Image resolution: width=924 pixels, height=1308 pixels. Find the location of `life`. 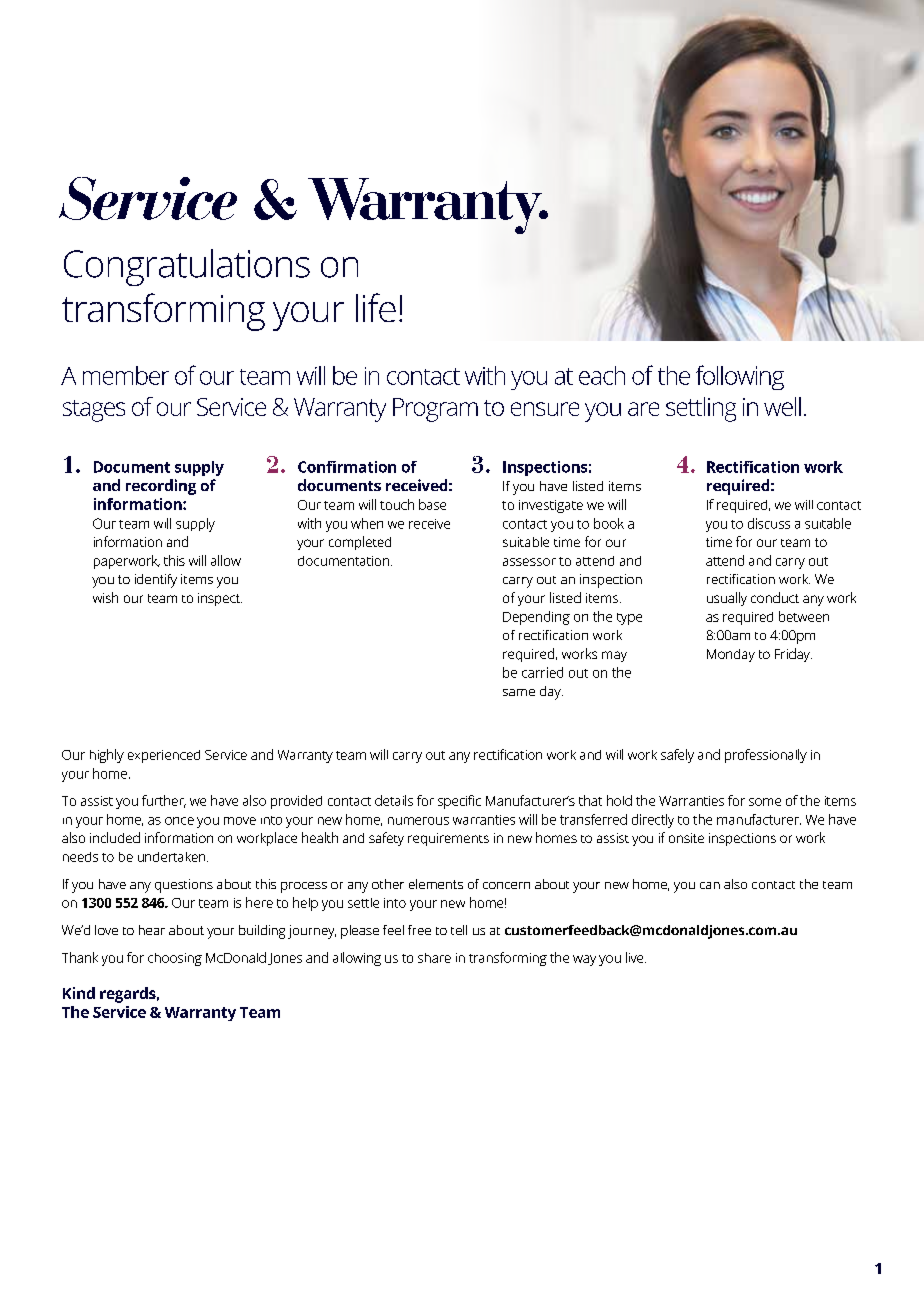

life is located at coordinates (376, 307).
